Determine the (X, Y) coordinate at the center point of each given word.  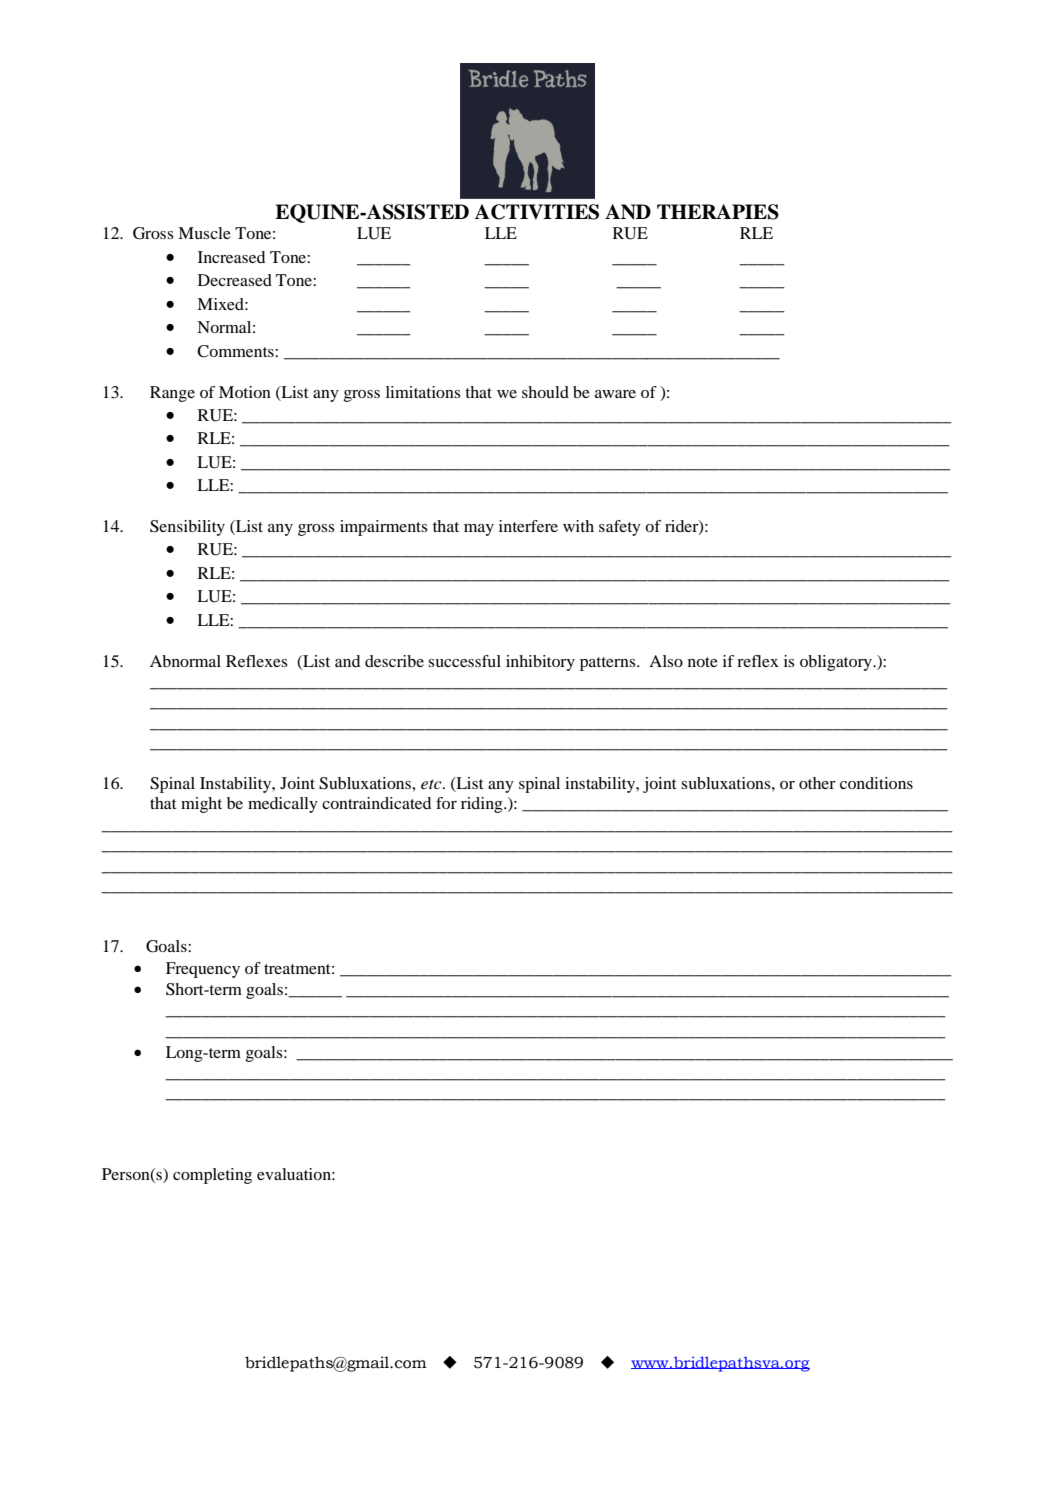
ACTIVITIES (536, 212)
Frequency (203, 970)
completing (212, 1176)
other (817, 783)
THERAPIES (718, 212)
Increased (231, 257)
